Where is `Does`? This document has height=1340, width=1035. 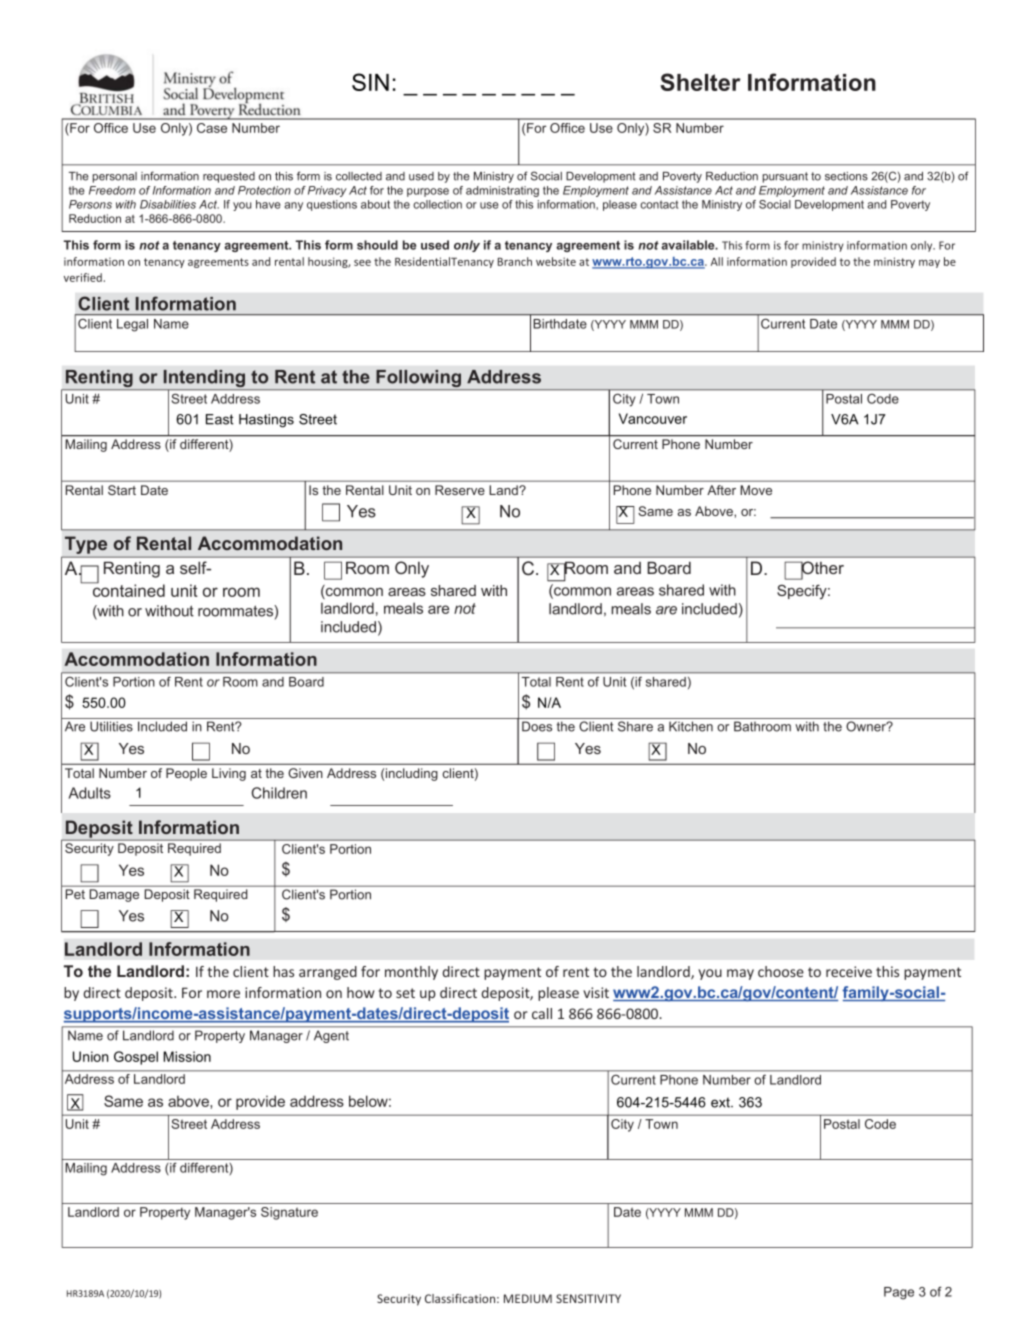 Does is located at coordinates (537, 726).
